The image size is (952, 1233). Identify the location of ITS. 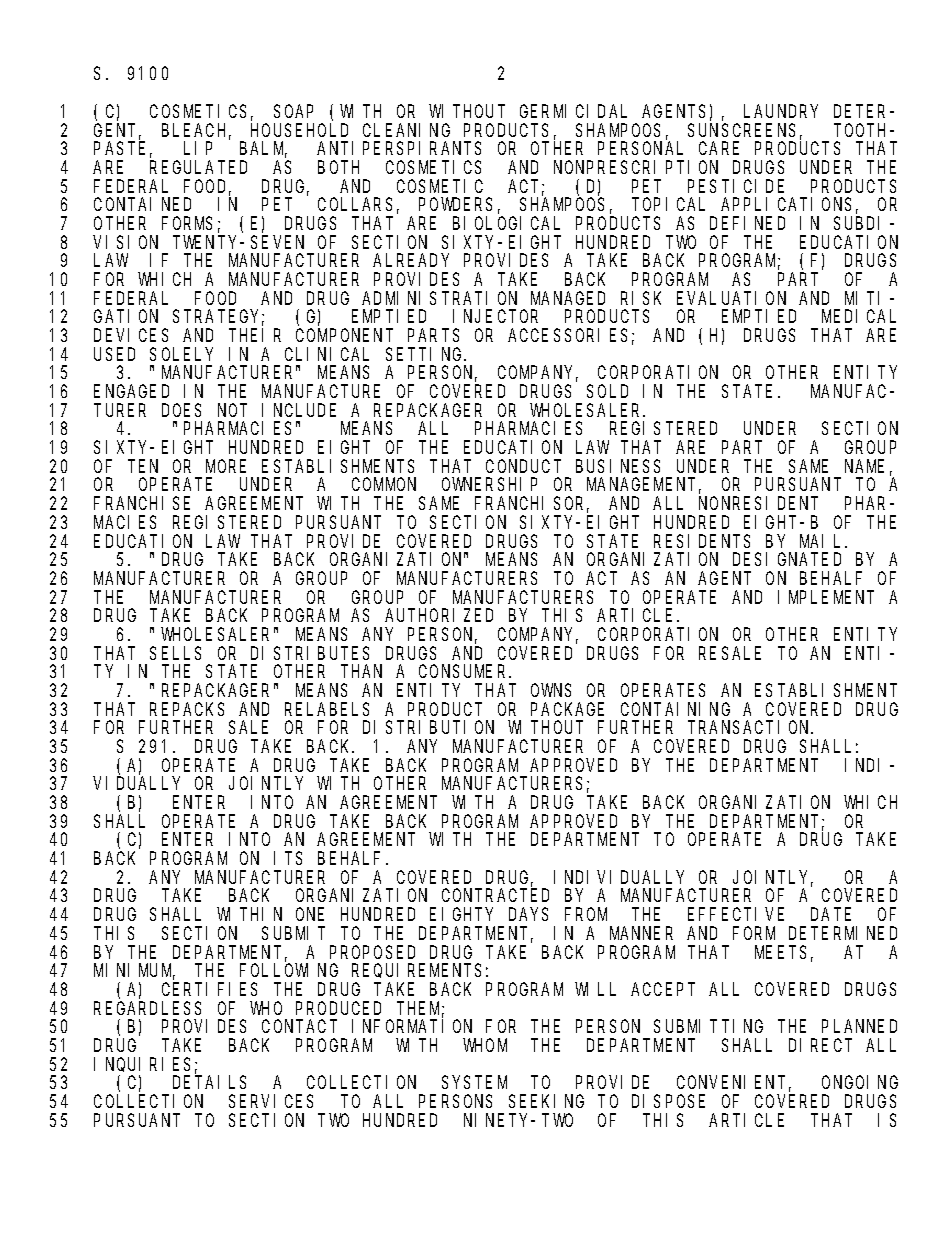
(288, 858).
